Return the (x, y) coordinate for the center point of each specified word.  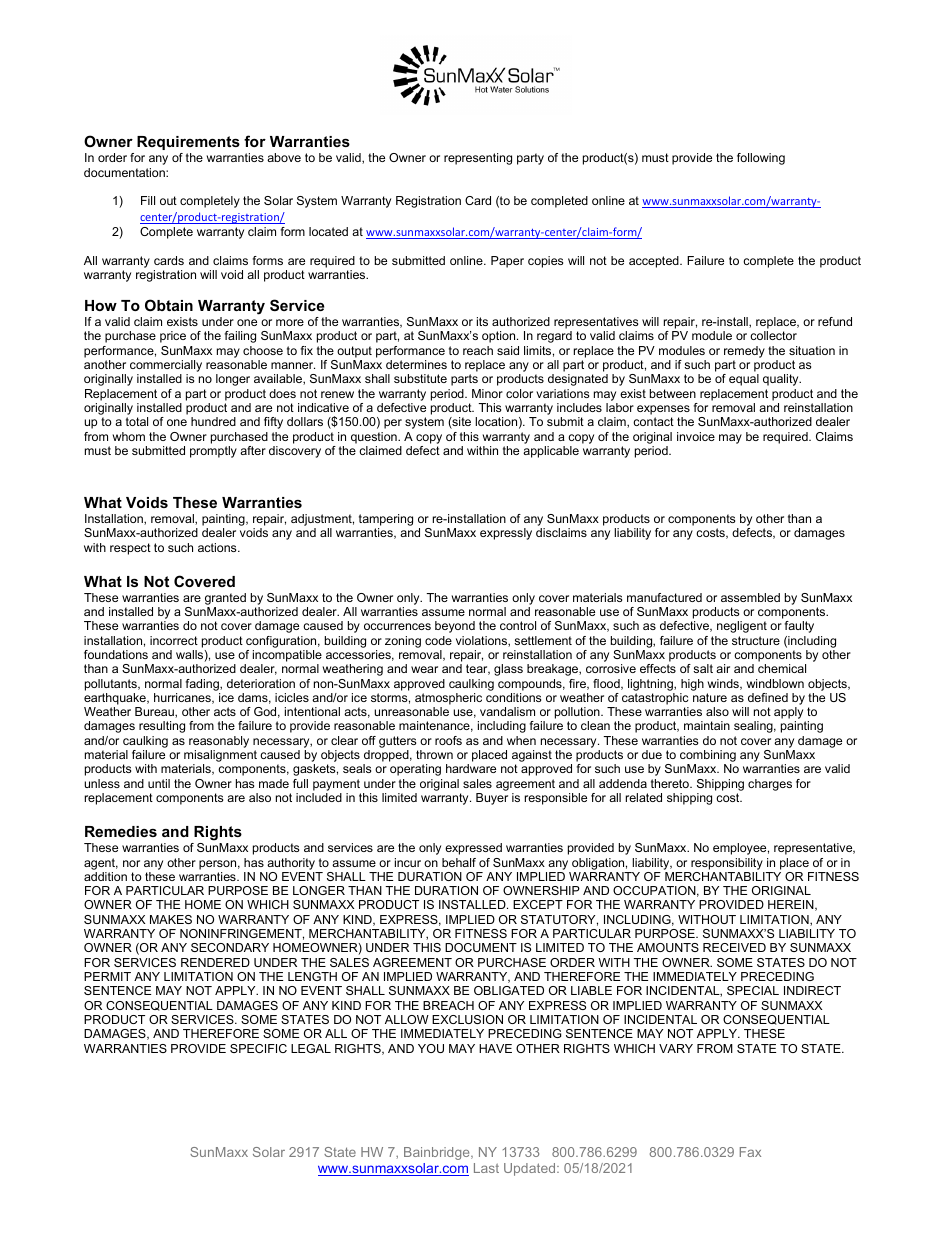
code (438, 640)
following (761, 159)
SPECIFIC (258, 1048)
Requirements (188, 143)
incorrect (174, 640)
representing (478, 159)
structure (756, 640)
